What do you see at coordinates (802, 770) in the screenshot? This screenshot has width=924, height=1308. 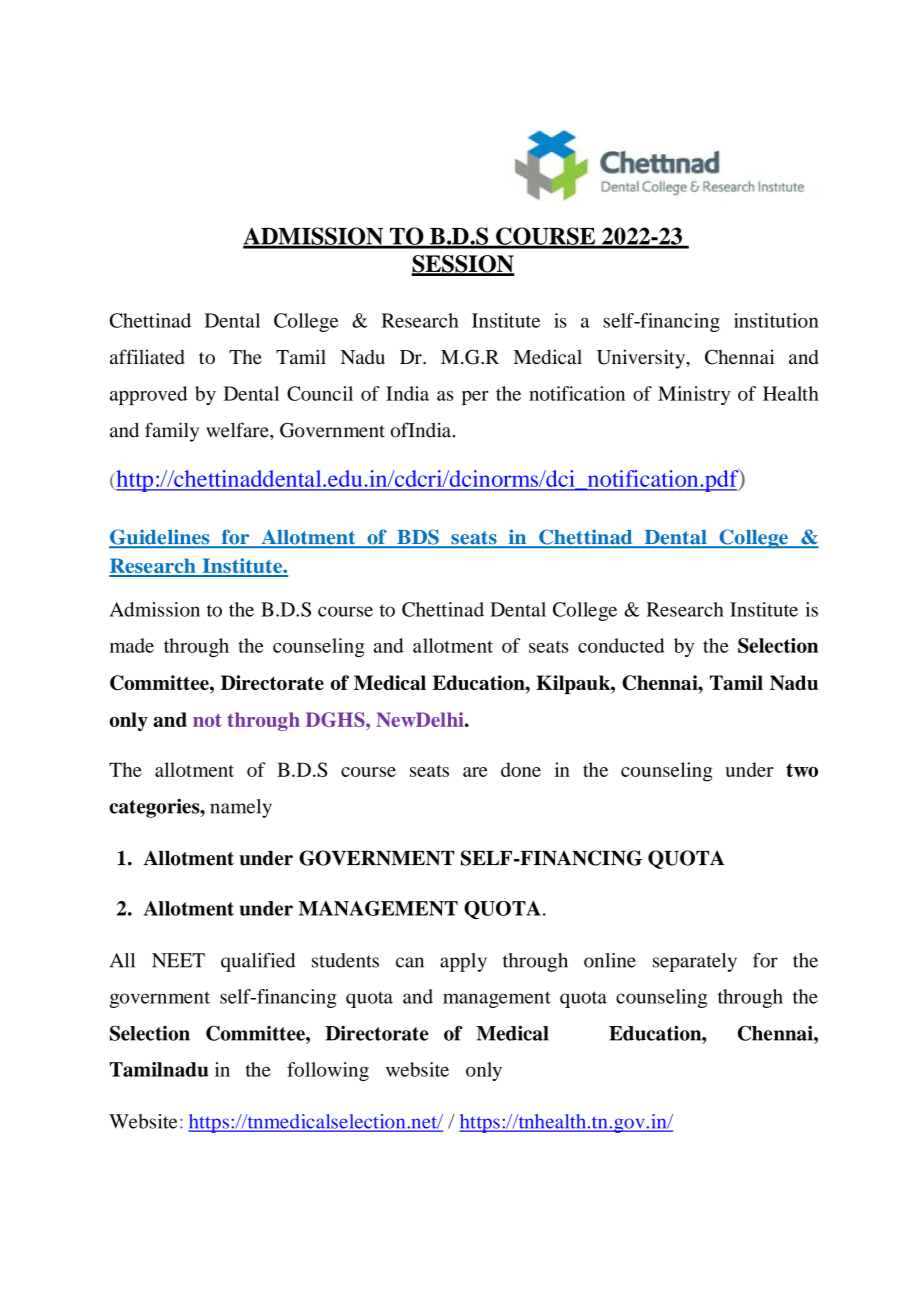 I see `two` at bounding box center [802, 770].
